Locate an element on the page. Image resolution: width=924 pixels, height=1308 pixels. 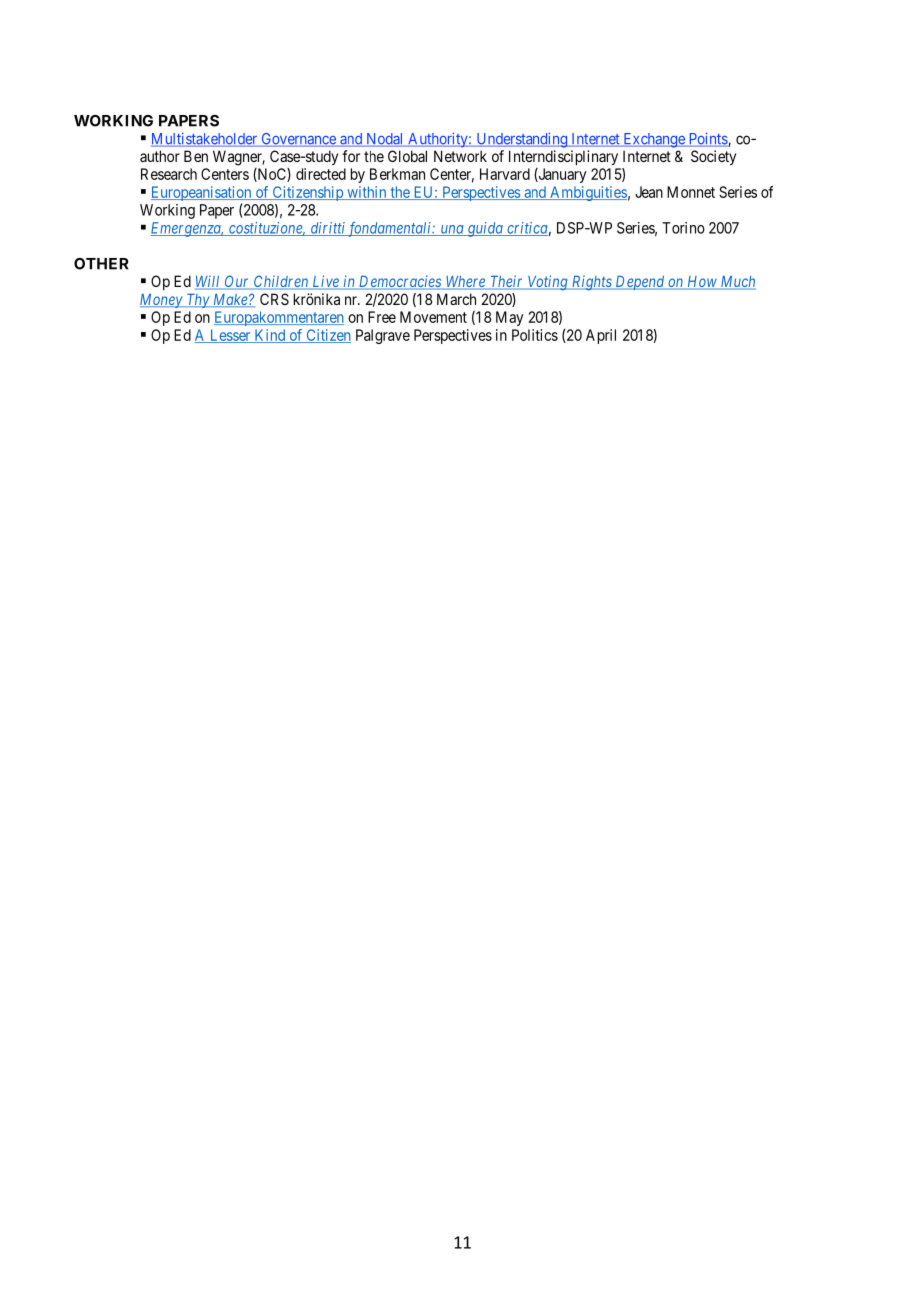
OTHER is located at coordinates (101, 264).
